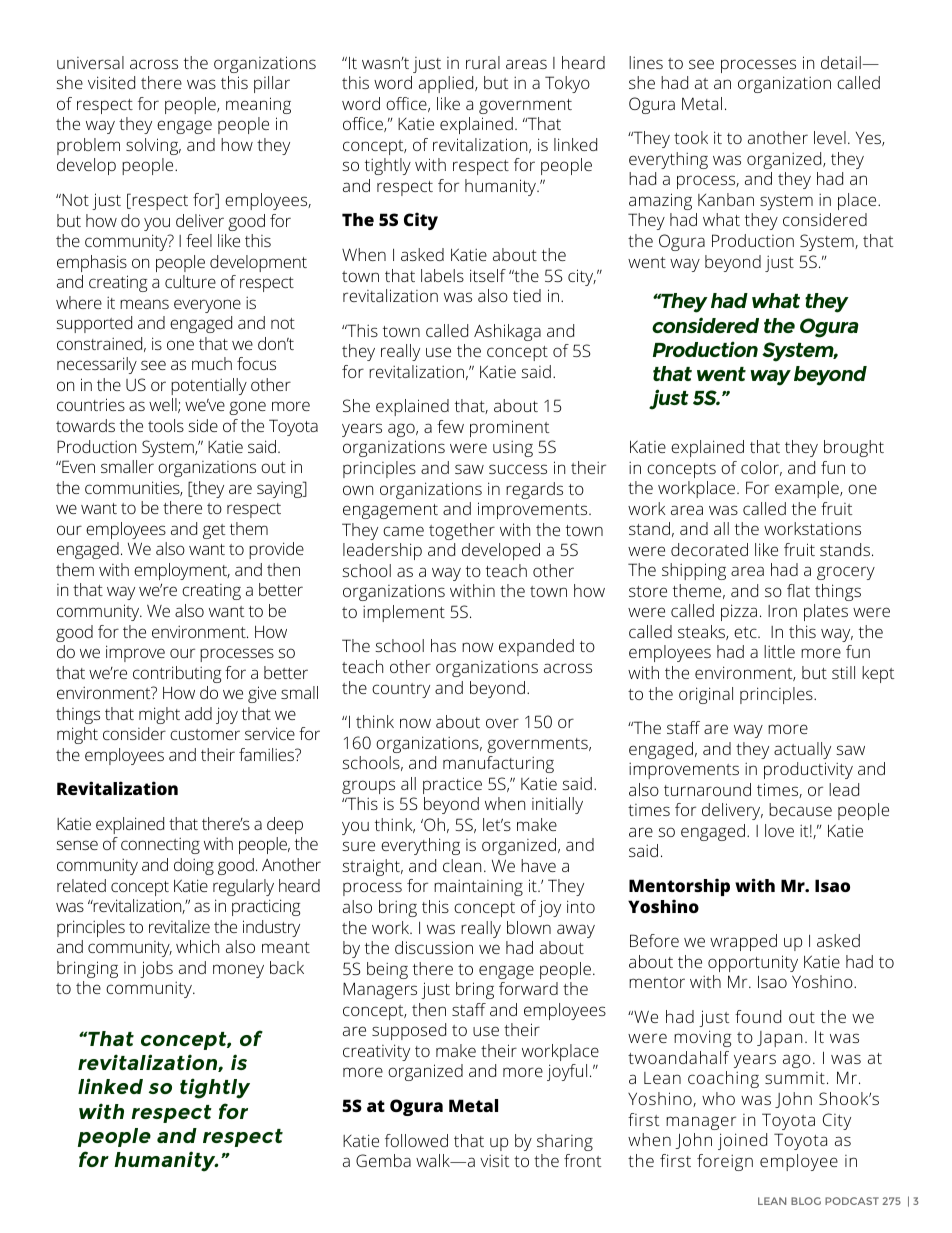 The height and width of the screenshot is (1233, 952). What do you see at coordinates (450, 426) in the screenshot?
I see `few` at bounding box center [450, 426].
